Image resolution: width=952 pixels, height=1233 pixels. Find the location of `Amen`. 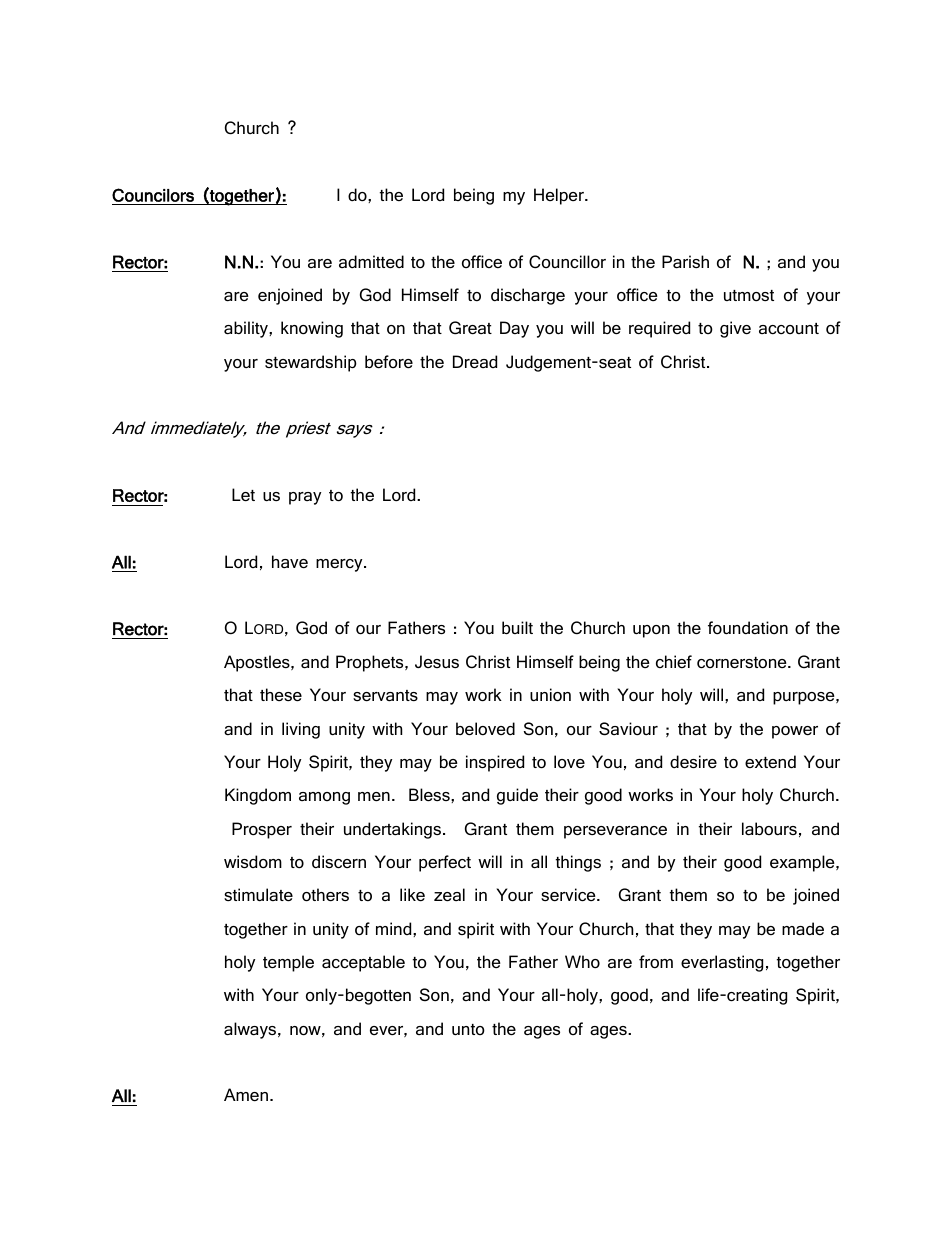

Amen is located at coordinates (246, 1095).
